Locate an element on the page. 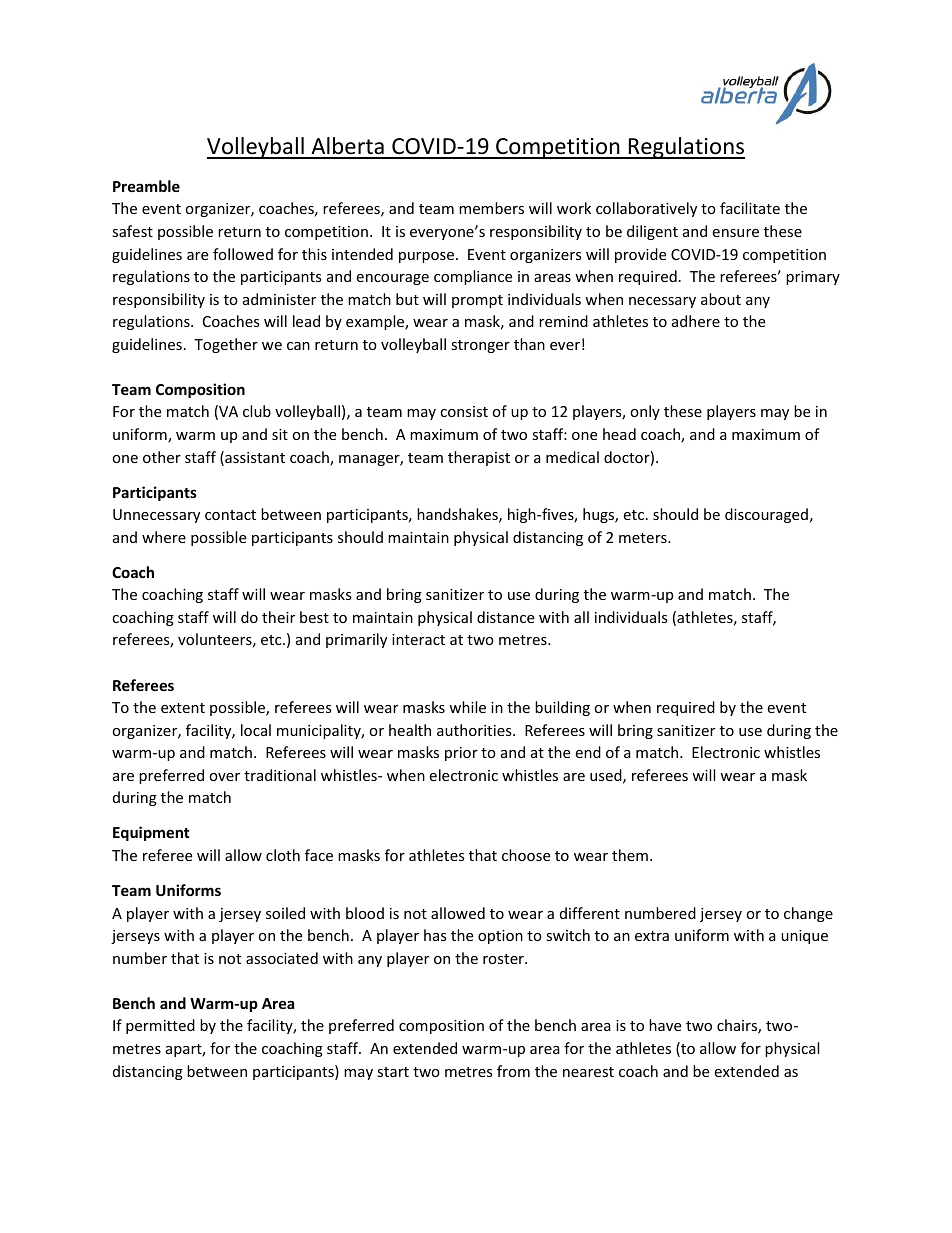  their is located at coordinates (278, 617).
